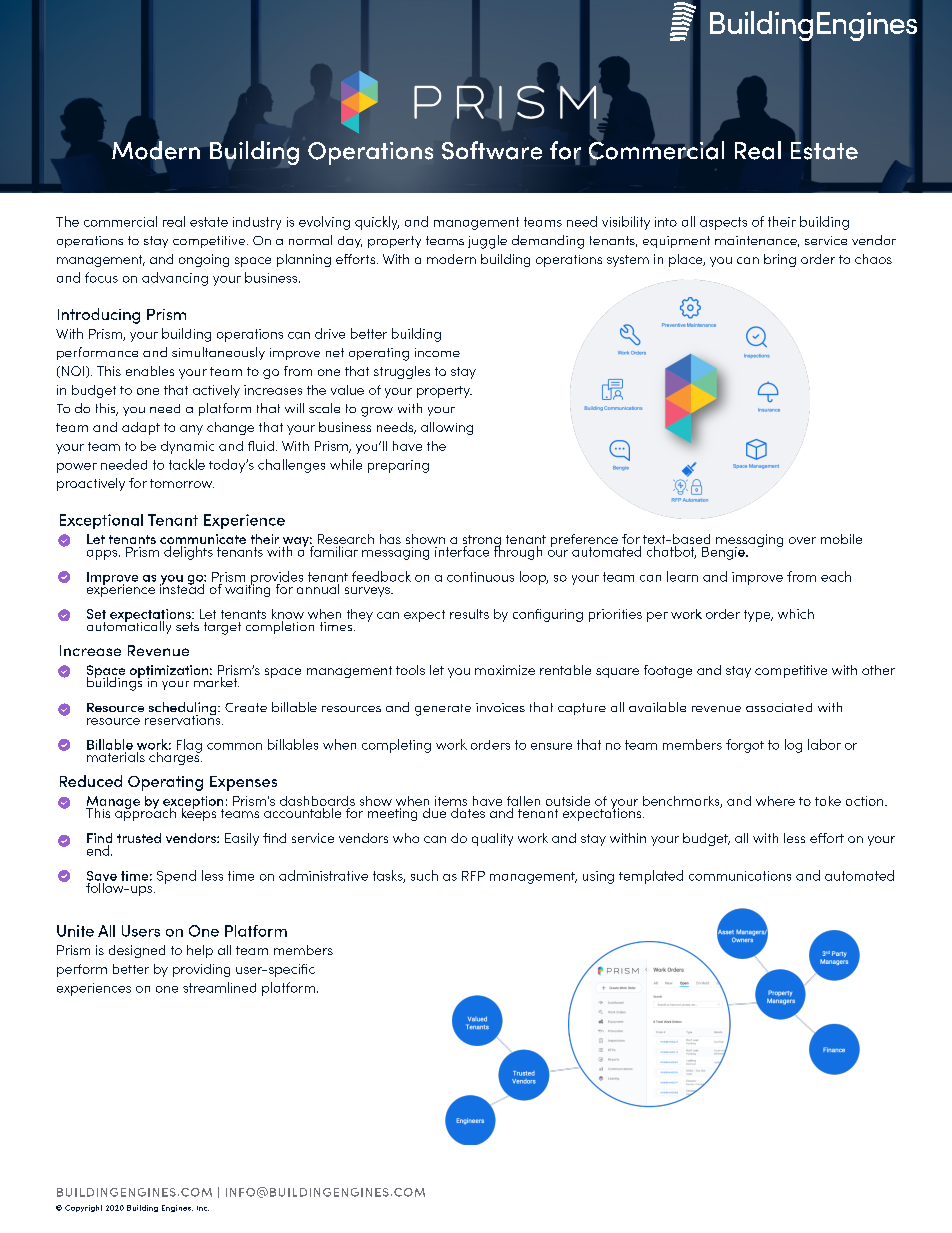 The height and width of the document is (1233, 952). Describe the element at coordinates (257, 223) in the document. I see `industry` at that location.
